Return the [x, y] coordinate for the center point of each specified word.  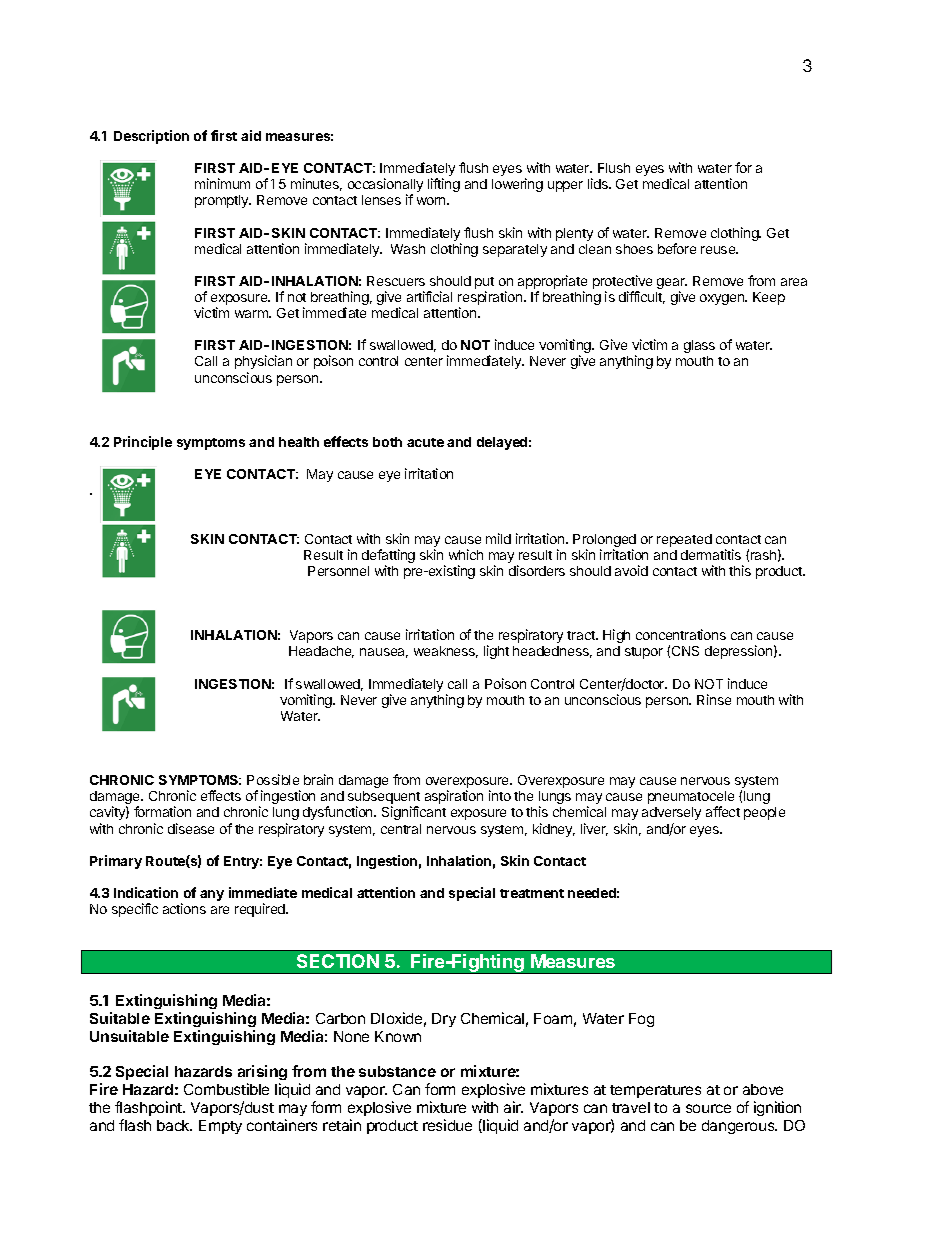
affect [723, 811]
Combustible [226, 1089]
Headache [321, 652]
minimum [222, 183]
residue [447, 1125]
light [496, 652]
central [401, 829]
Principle [143, 443]
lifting [444, 185]
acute [425, 442]
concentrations [681, 634]
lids [599, 183]
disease [191, 828]
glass [699, 346]
